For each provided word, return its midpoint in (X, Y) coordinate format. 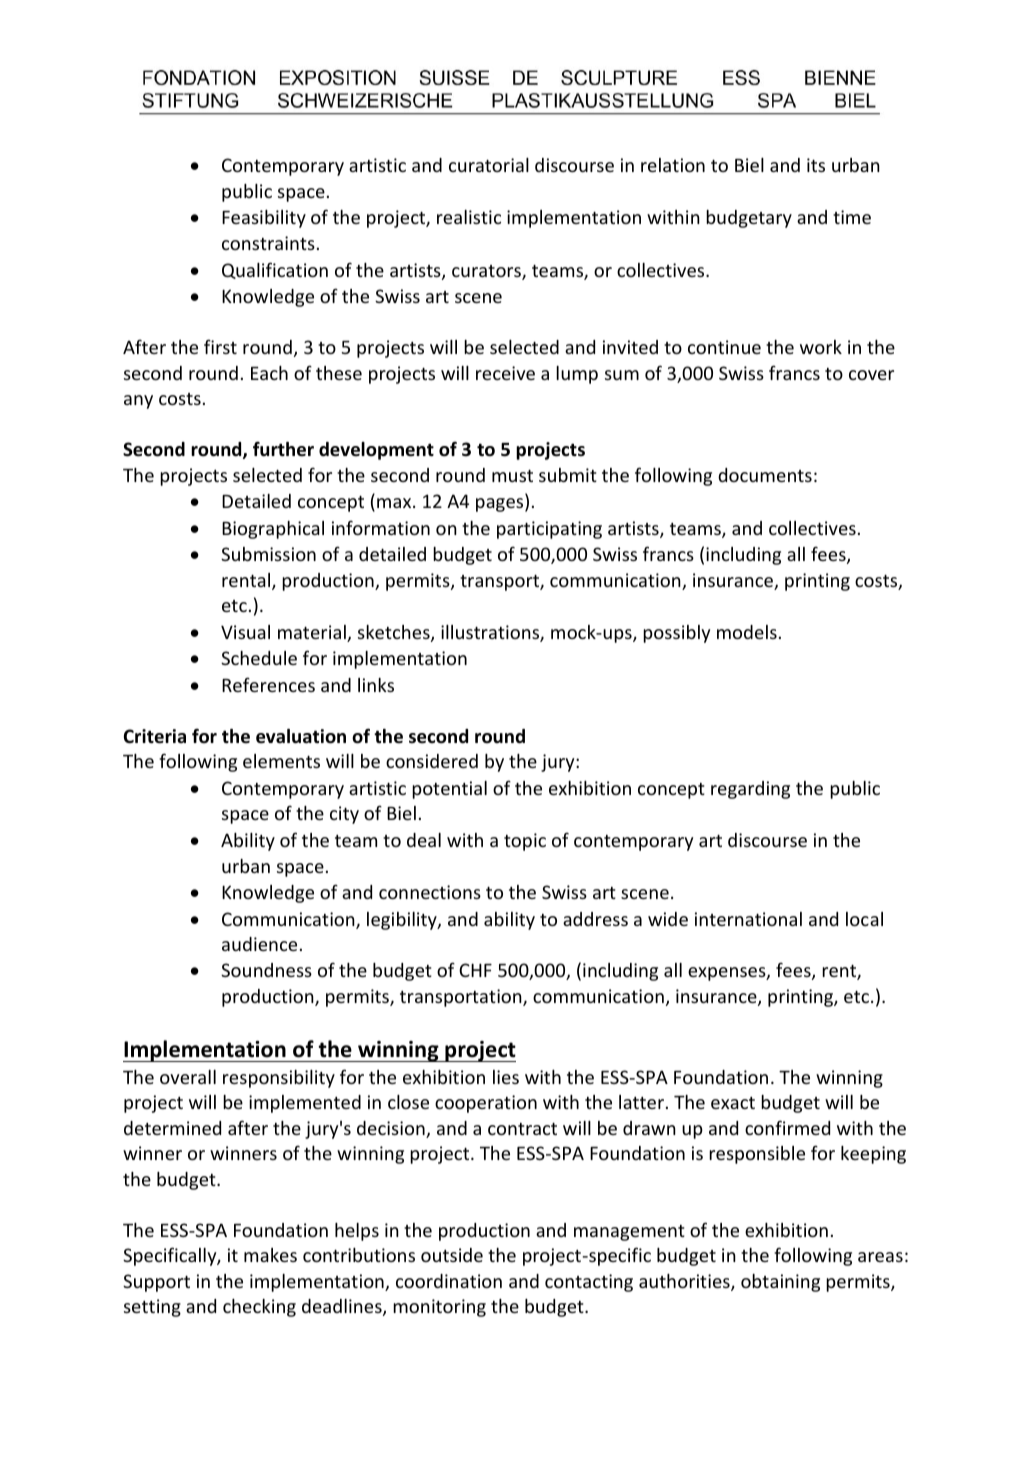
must (512, 476)
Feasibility (264, 219)
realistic (469, 217)
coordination (449, 1281)
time (852, 217)
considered (432, 761)
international (748, 919)
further (283, 449)
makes (270, 1255)
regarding (750, 790)
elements (281, 761)
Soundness (266, 970)
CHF (475, 970)
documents (765, 475)
